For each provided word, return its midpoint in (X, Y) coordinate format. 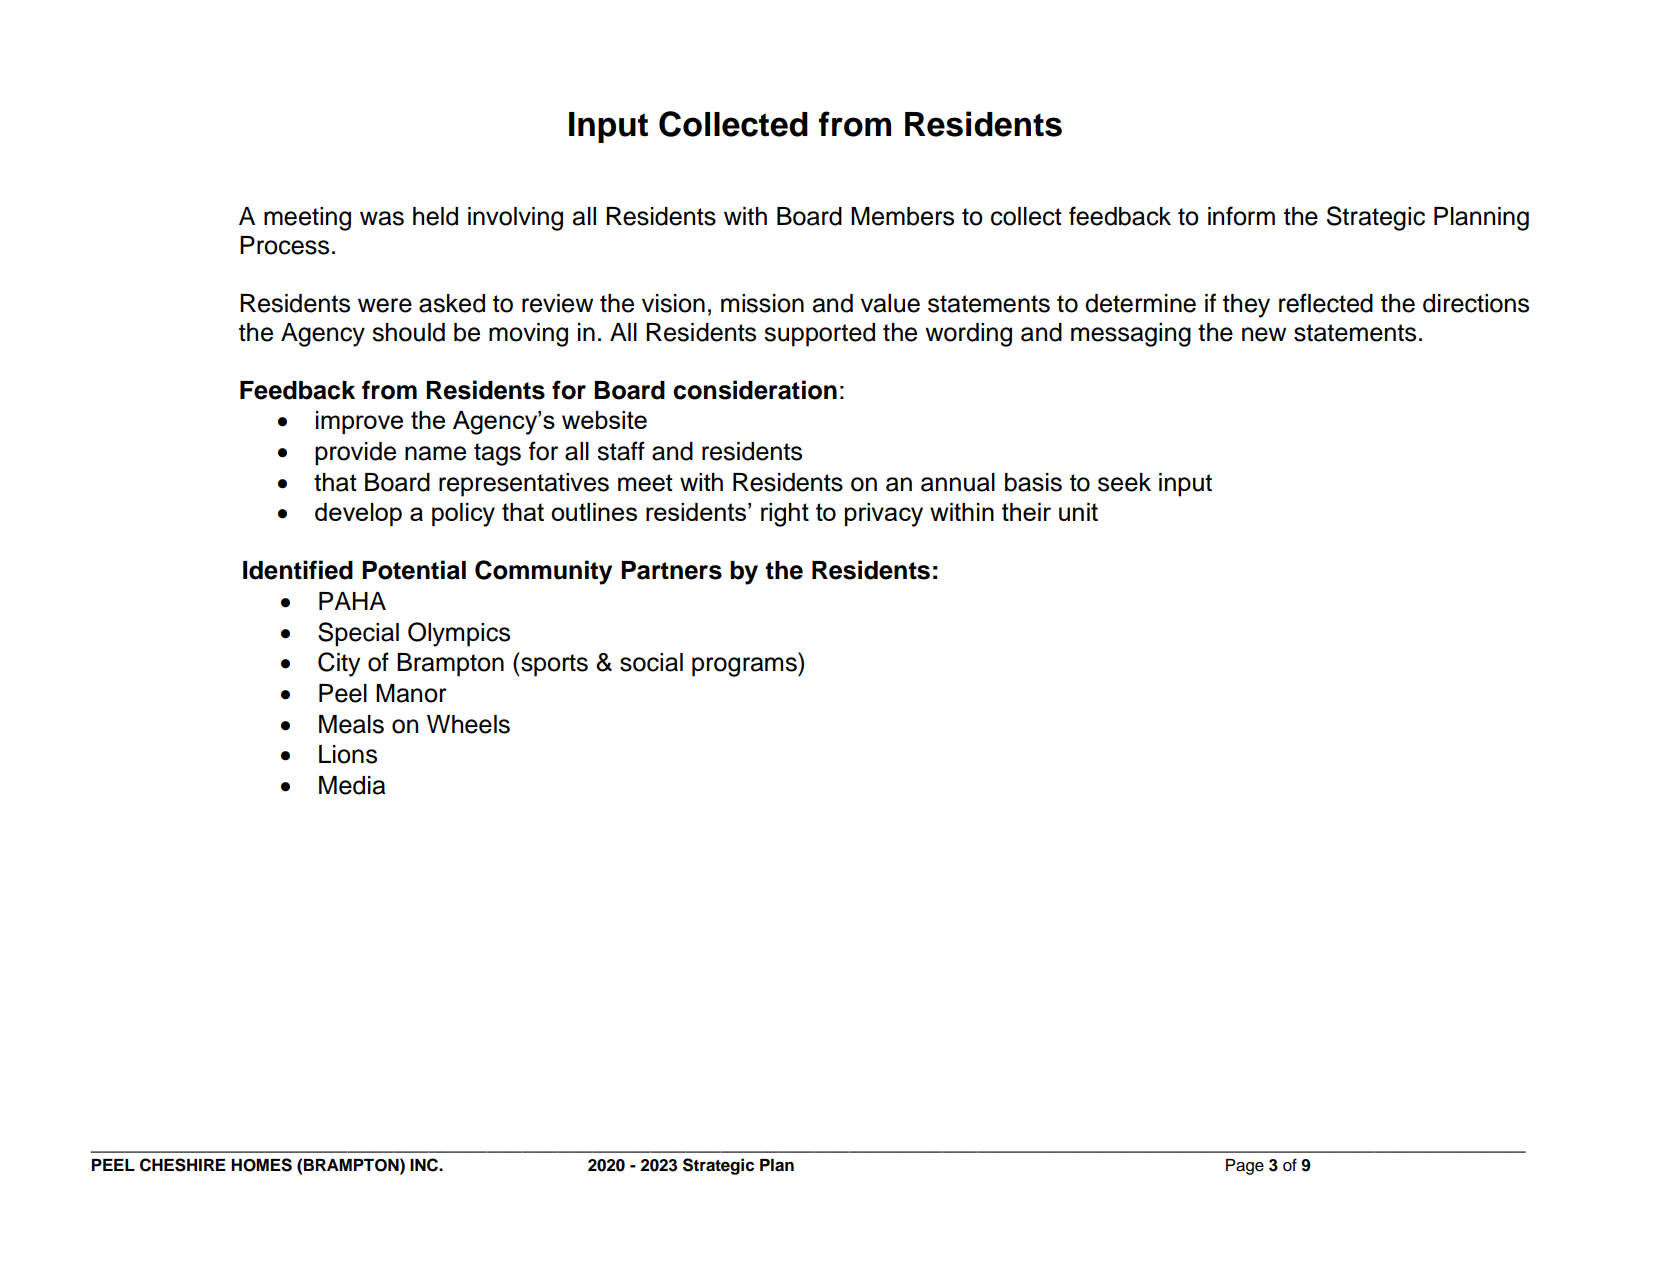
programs (745, 667)
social (651, 662)
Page (1245, 1167)
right (785, 515)
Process (284, 245)
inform (1241, 216)
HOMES (261, 1165)
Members (902, 216)
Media (352, 785)
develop (358, 514)
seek (1124, 482)
